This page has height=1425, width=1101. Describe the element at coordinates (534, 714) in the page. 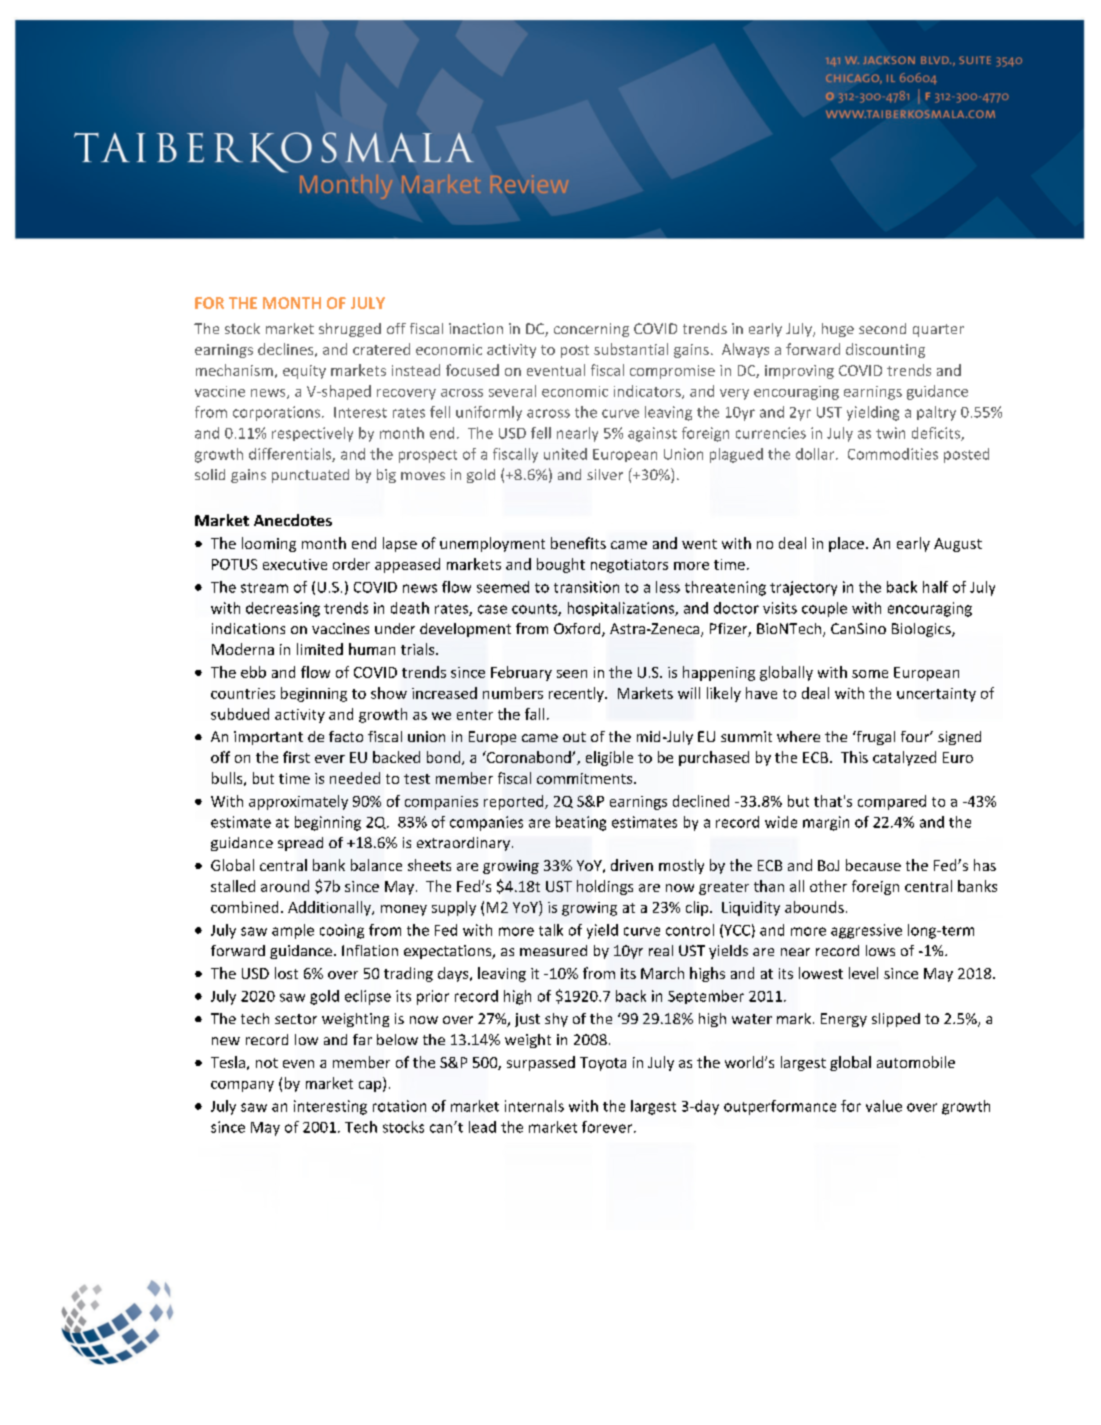

I see `fall` at that location.
